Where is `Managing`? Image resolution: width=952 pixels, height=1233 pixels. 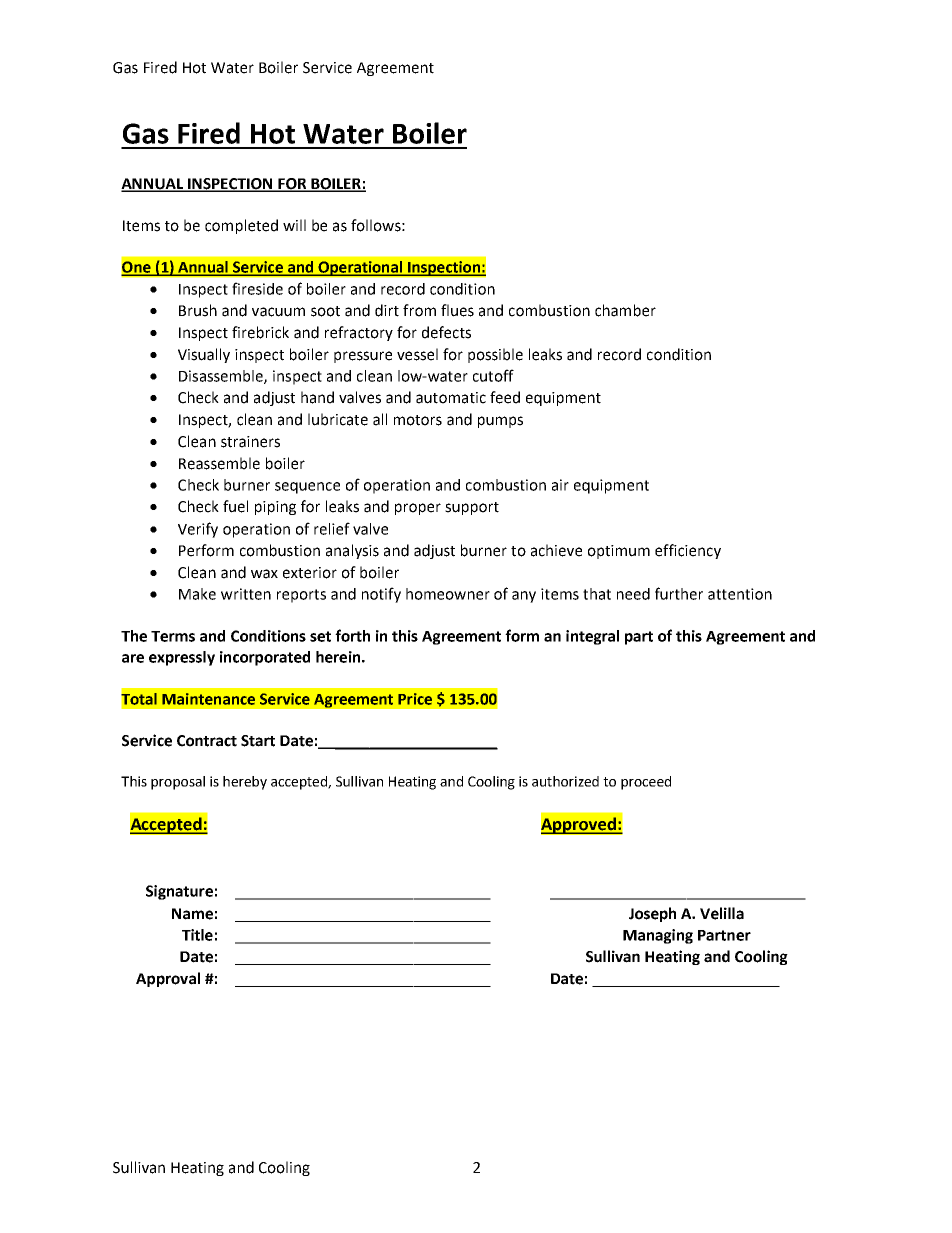 Managing is located at coordinates (658, 936).
